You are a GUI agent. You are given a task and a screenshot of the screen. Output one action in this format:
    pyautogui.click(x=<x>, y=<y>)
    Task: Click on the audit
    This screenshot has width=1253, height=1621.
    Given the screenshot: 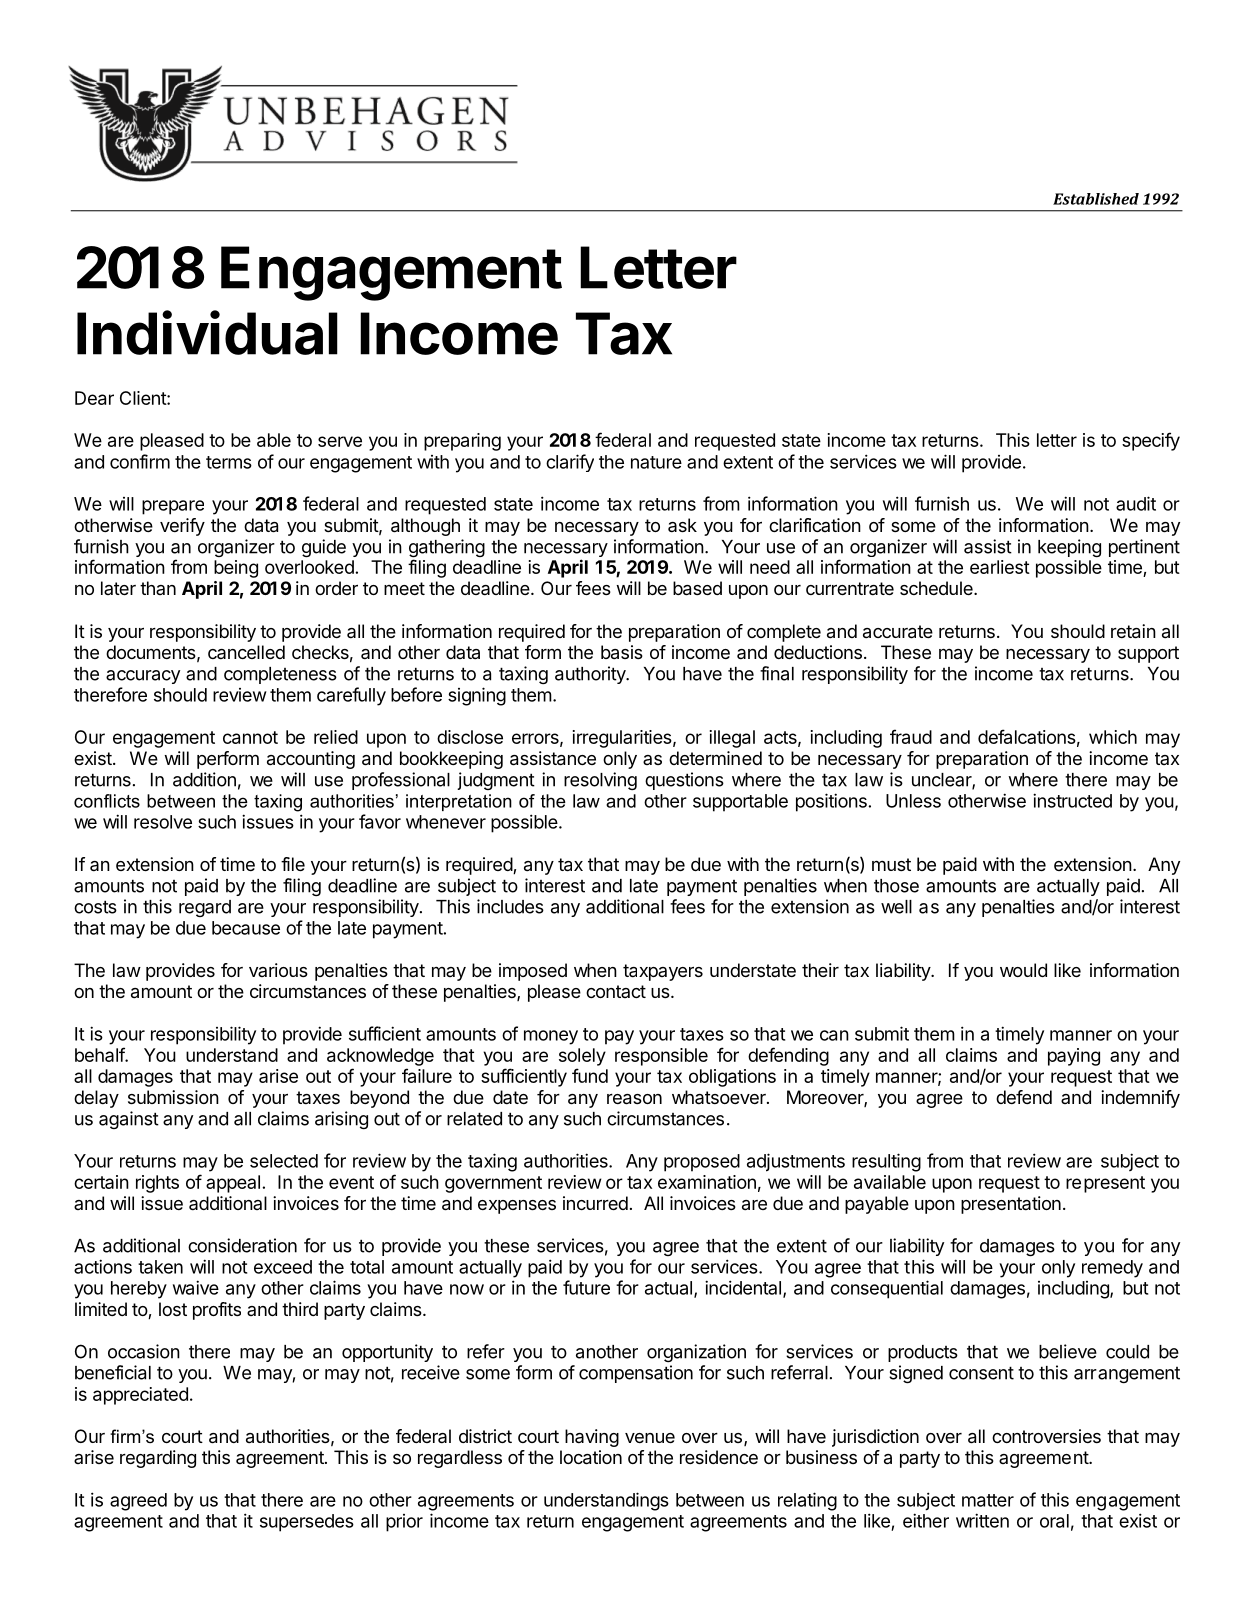 What is the action you would take?
    pyautogui.click(x=1136, y=503)
